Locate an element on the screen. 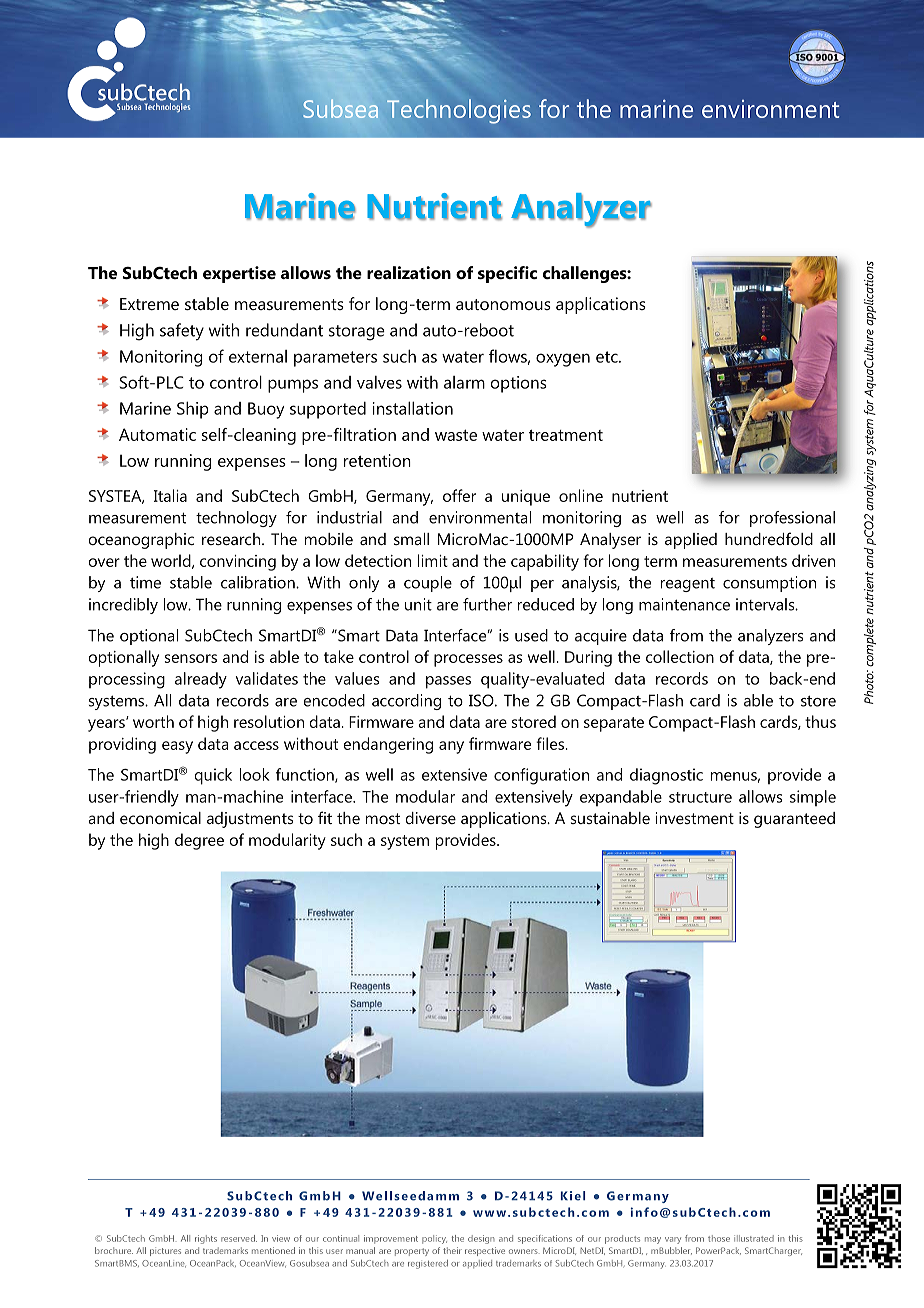  Ship is located at coordinates (193, 410).
